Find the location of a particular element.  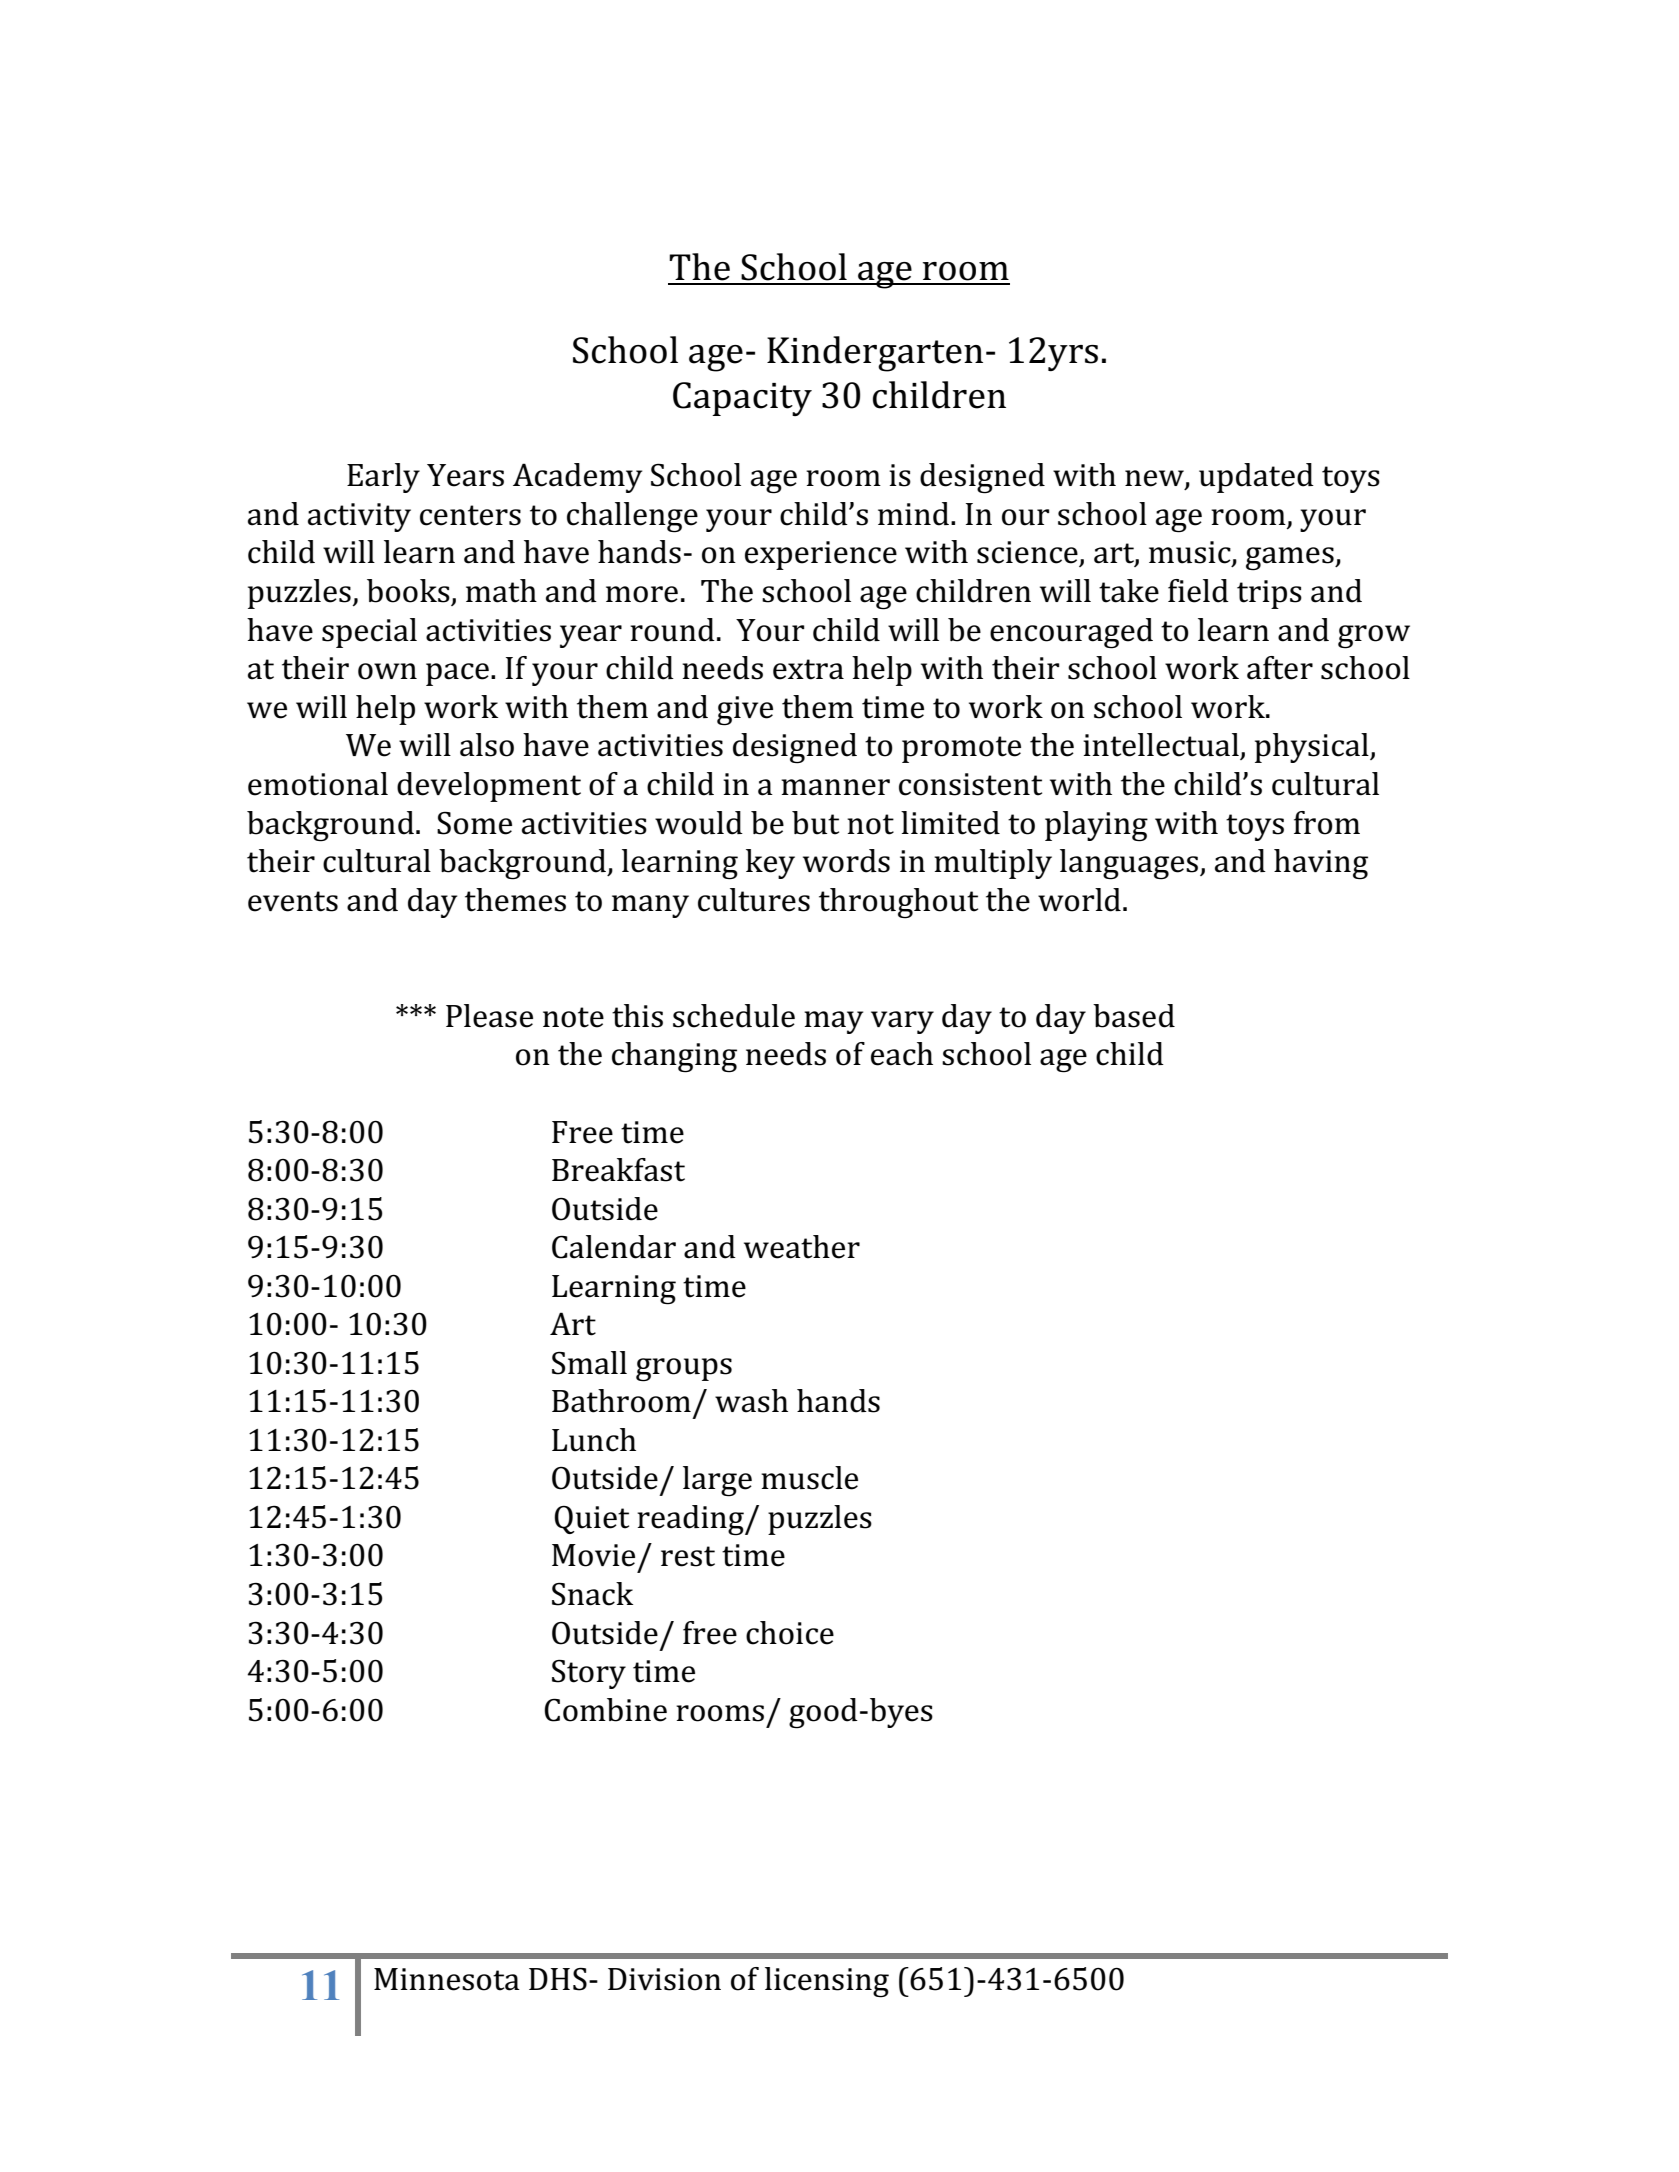

Capacity is located at coordinates (742, 399).
